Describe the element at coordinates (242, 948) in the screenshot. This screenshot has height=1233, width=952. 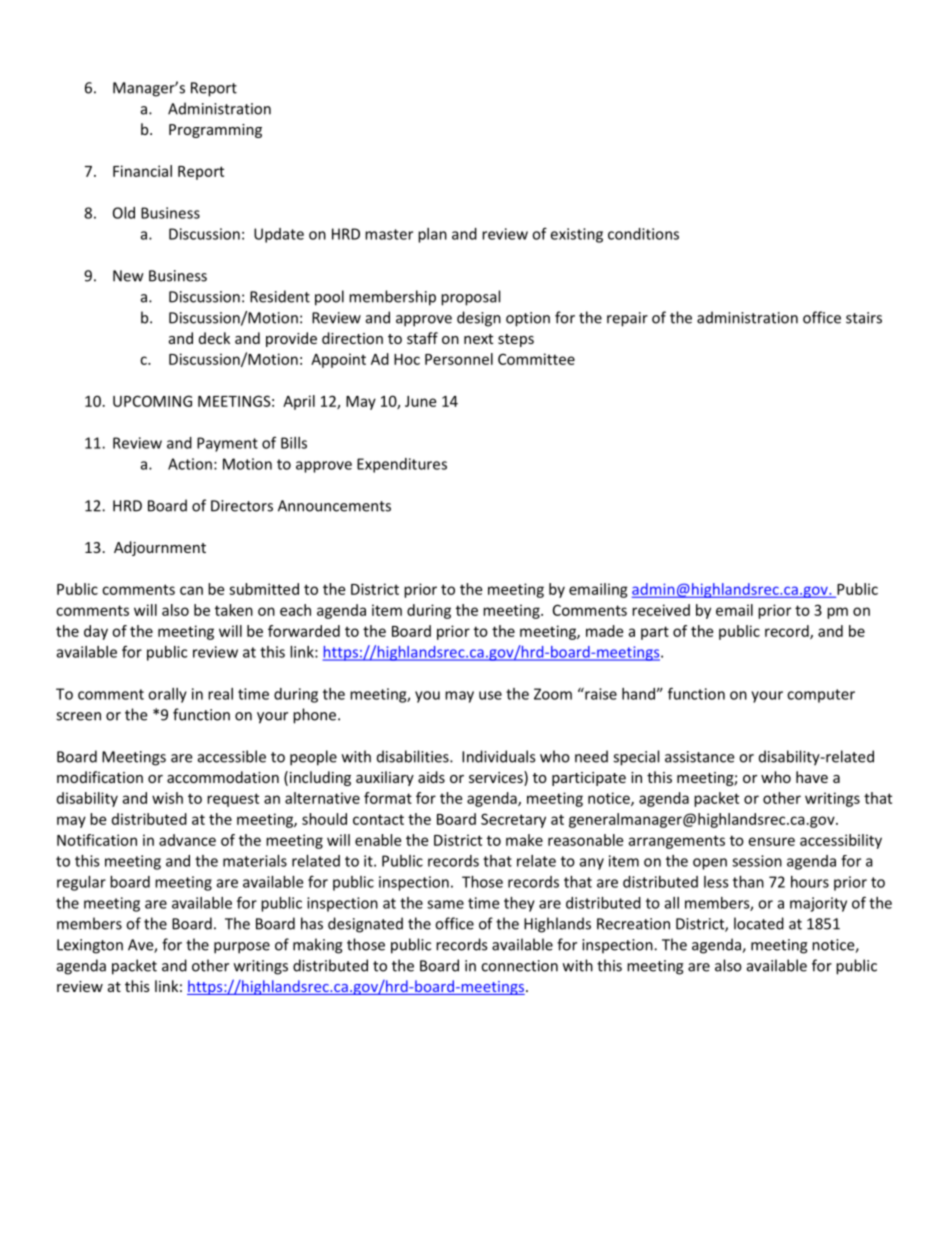
I see `purpose` at that location.
